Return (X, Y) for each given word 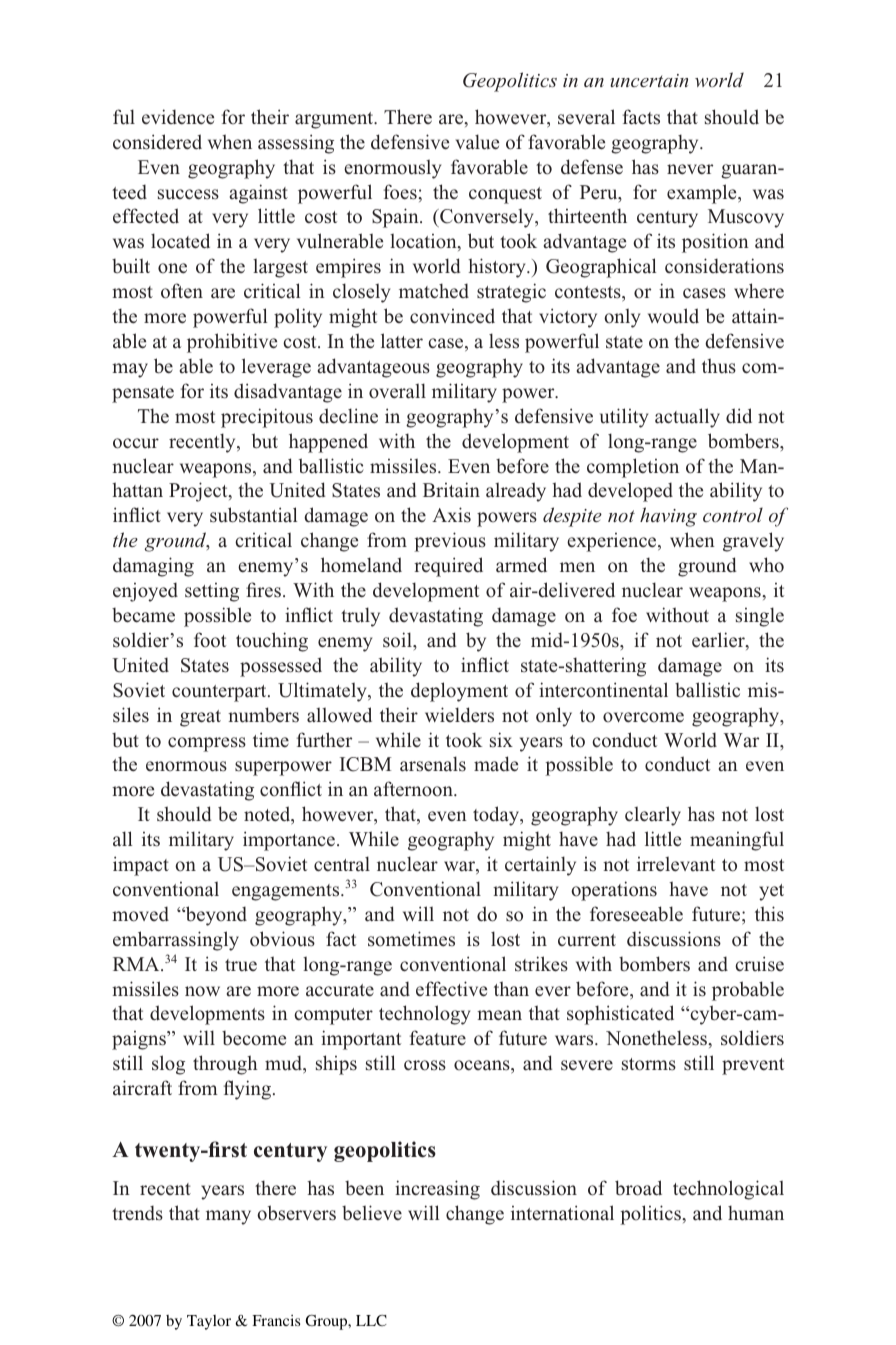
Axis (451, 515)
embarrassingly (176, 941)
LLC (371, 1320)
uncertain (649, 80)
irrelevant (676, 864)
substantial (253, 515)
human (756, 1213)
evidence (178, 117)
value (477, 142)
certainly (540, 866)
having (668, 517)
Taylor (209, 1322)
